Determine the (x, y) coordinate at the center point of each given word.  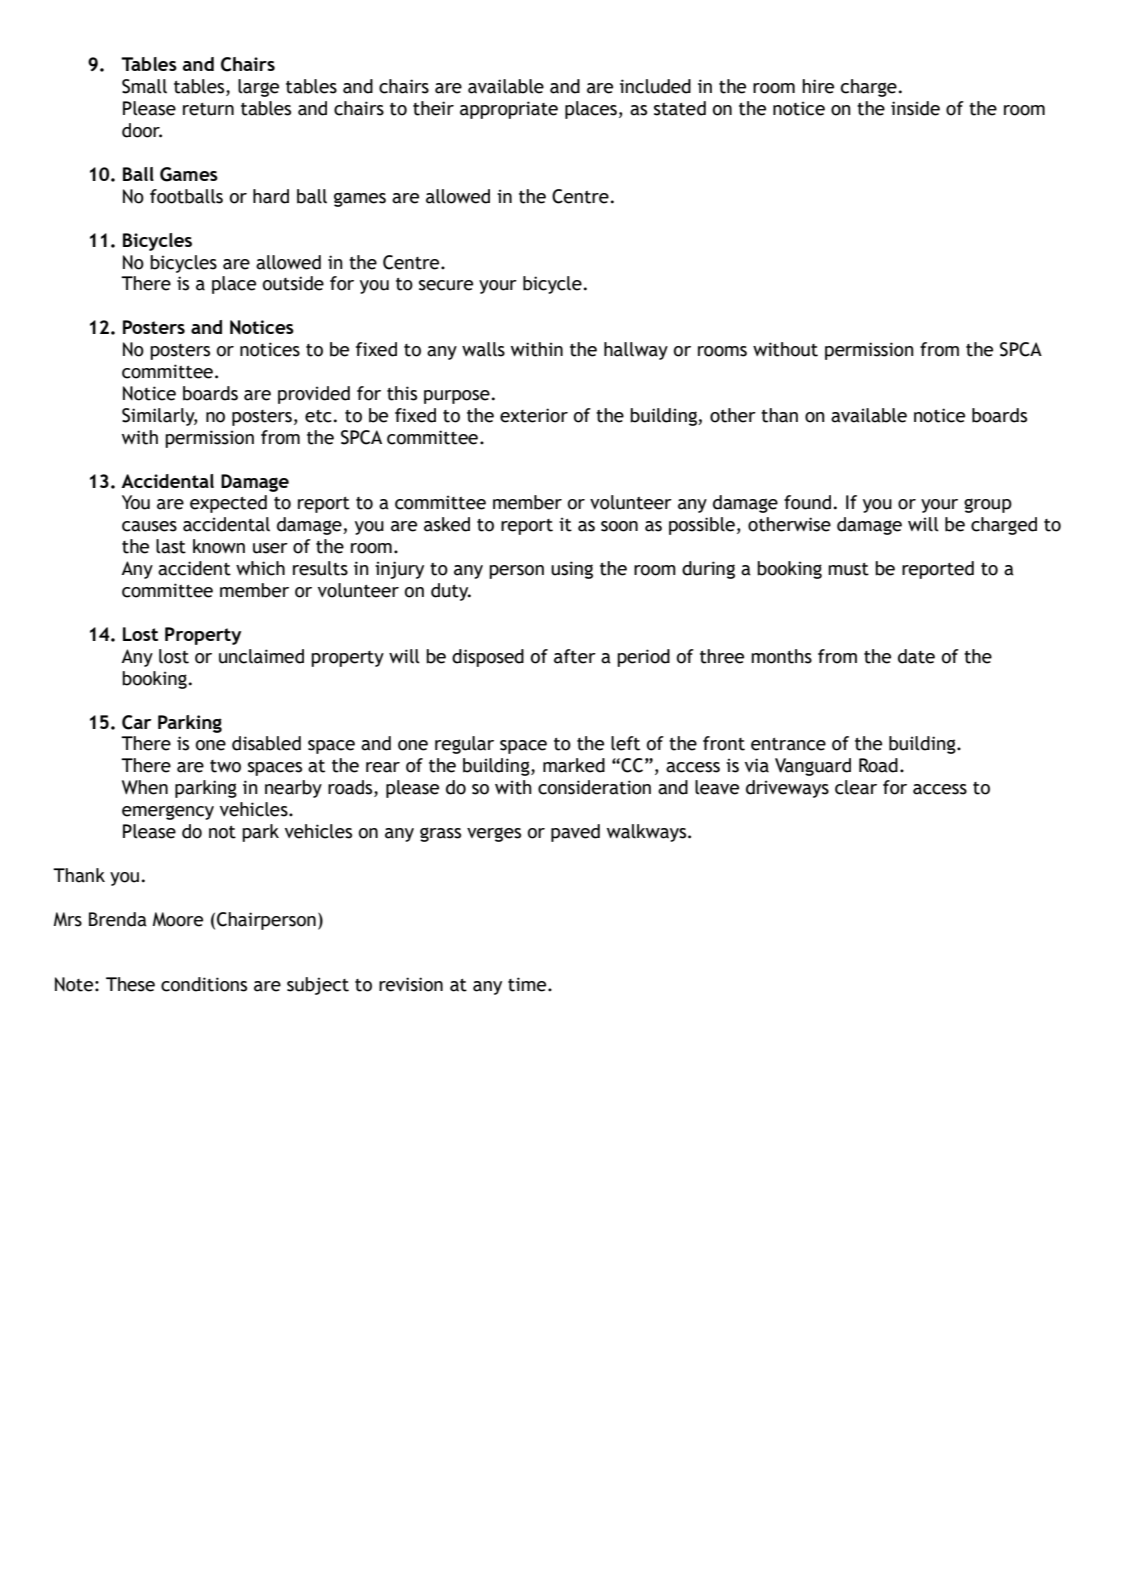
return (208, 109)
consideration (594, 787)
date (916, 656)
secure (446, 285)
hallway (636, 351)
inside (915, 108)
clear (856, 787)
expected (228, 504)
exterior (534, 415)
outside (293, 283)
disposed (488, 658)
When (145, 787)
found (807, 502)
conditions (204, 984)
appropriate (509, 110)
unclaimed (261, 656)
